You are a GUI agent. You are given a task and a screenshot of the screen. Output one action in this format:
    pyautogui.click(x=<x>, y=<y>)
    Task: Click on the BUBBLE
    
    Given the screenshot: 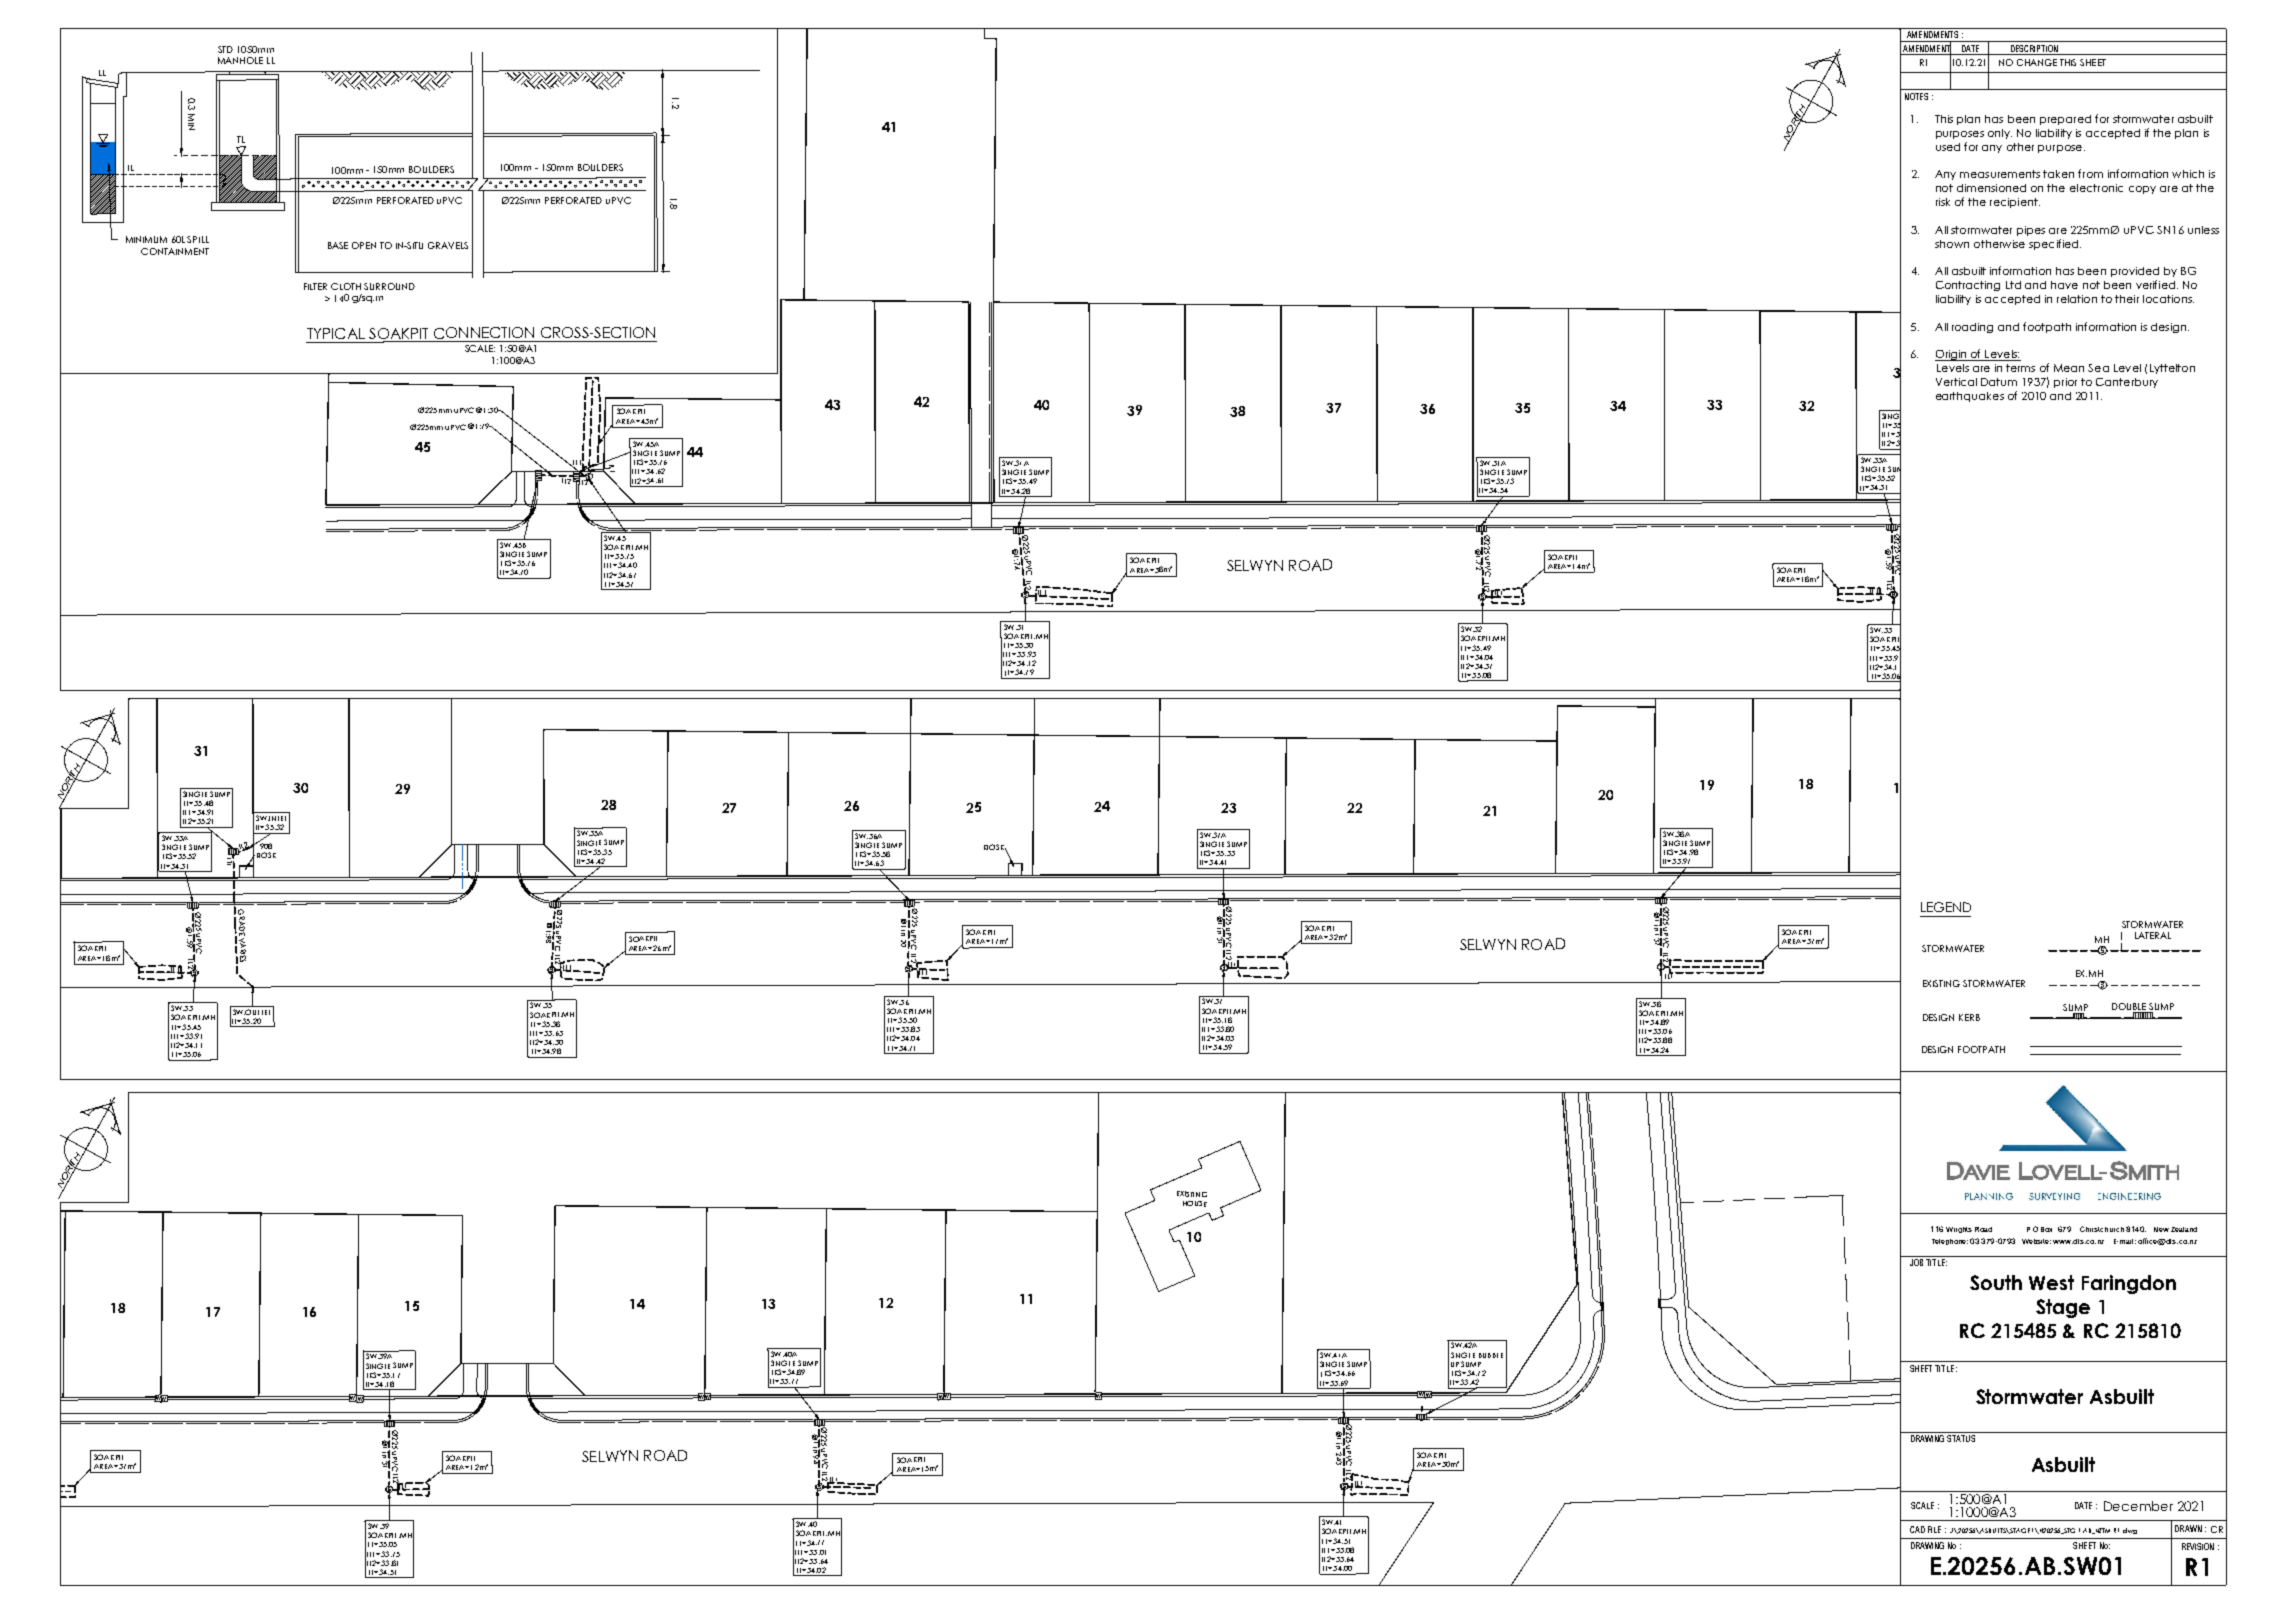 What is the action you would take?
    pyautogui.click(x=1491, y=1355)
